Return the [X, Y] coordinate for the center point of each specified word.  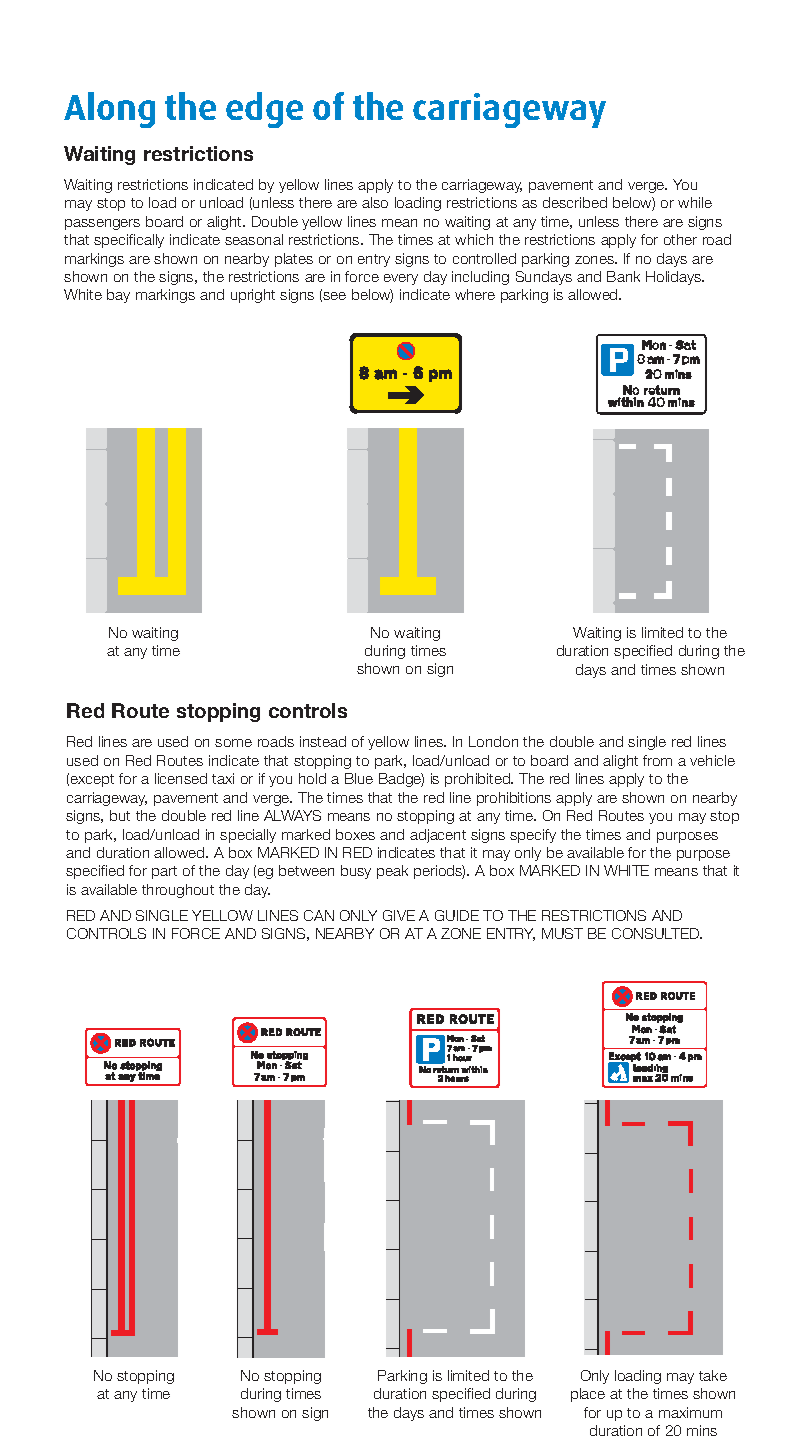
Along [109, 110]
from [657, 760]
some [233, 743]
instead [323, 741]
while [695, 202]
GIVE [399, 915]
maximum [690, 1412]
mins [702, 1430]
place [588, 1395]
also [375, 202]
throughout [178, 891]
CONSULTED [657, 933]
